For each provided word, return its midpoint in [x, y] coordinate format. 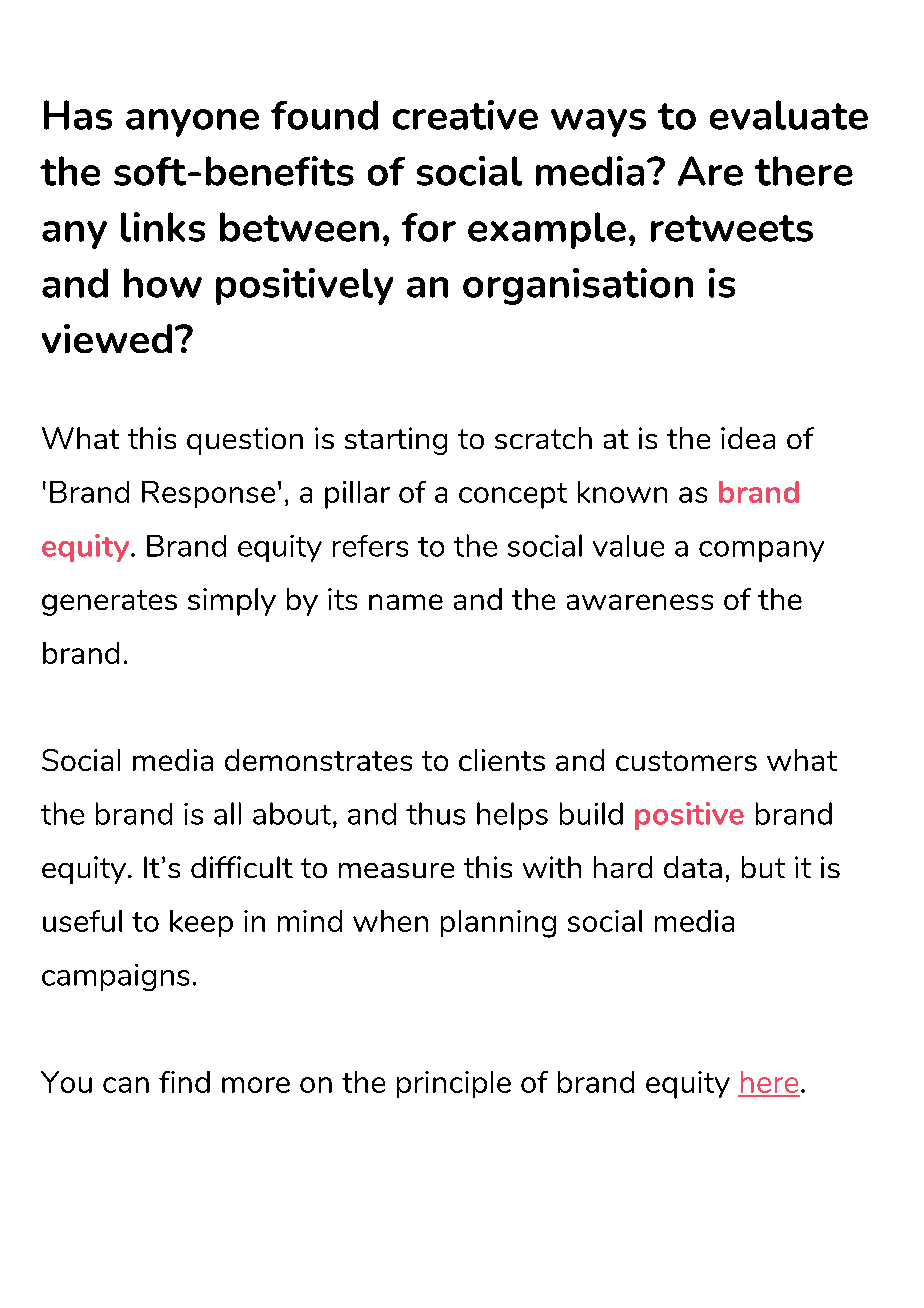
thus [435, 813]
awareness [640, 602]
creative [465, 115]
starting [396, 441]
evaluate [789, 115]
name [406, 602]
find [184, 1082]
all [227, 813]
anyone [192, 123]
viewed [107, 338]
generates [109, 603]
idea [748, 438]
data [693, 867]
